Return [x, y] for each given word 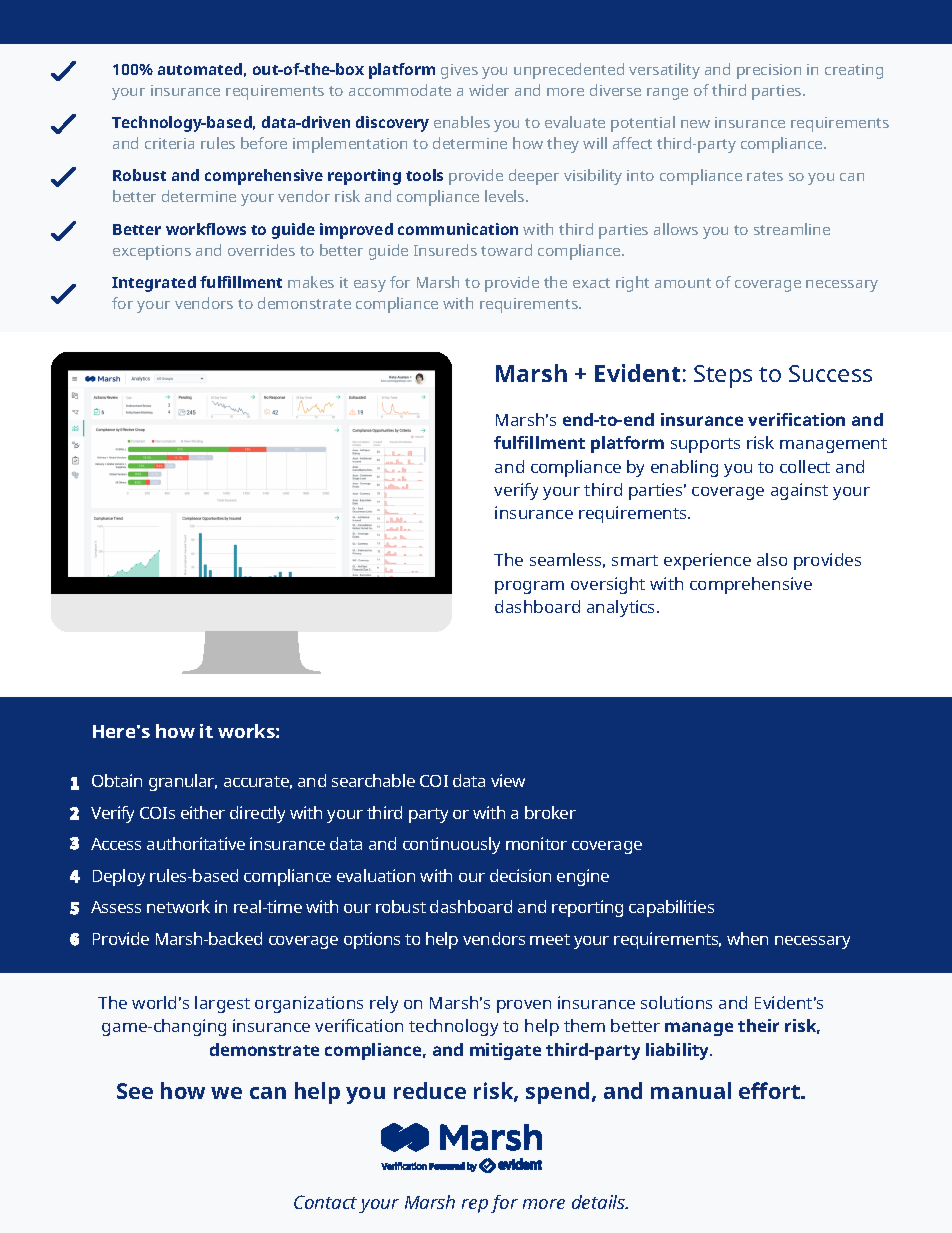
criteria [169, 143]
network [178, 906]
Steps [723, 376]
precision [769, 71]
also [772, 559]
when [747, 938]
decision [520, 875]
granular [183, 782]
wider [489, 90]
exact [591, 283]
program [529, 587]
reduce [430, 1090]
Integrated [154, 284]
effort [771, 1090]
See [135, 1091]
